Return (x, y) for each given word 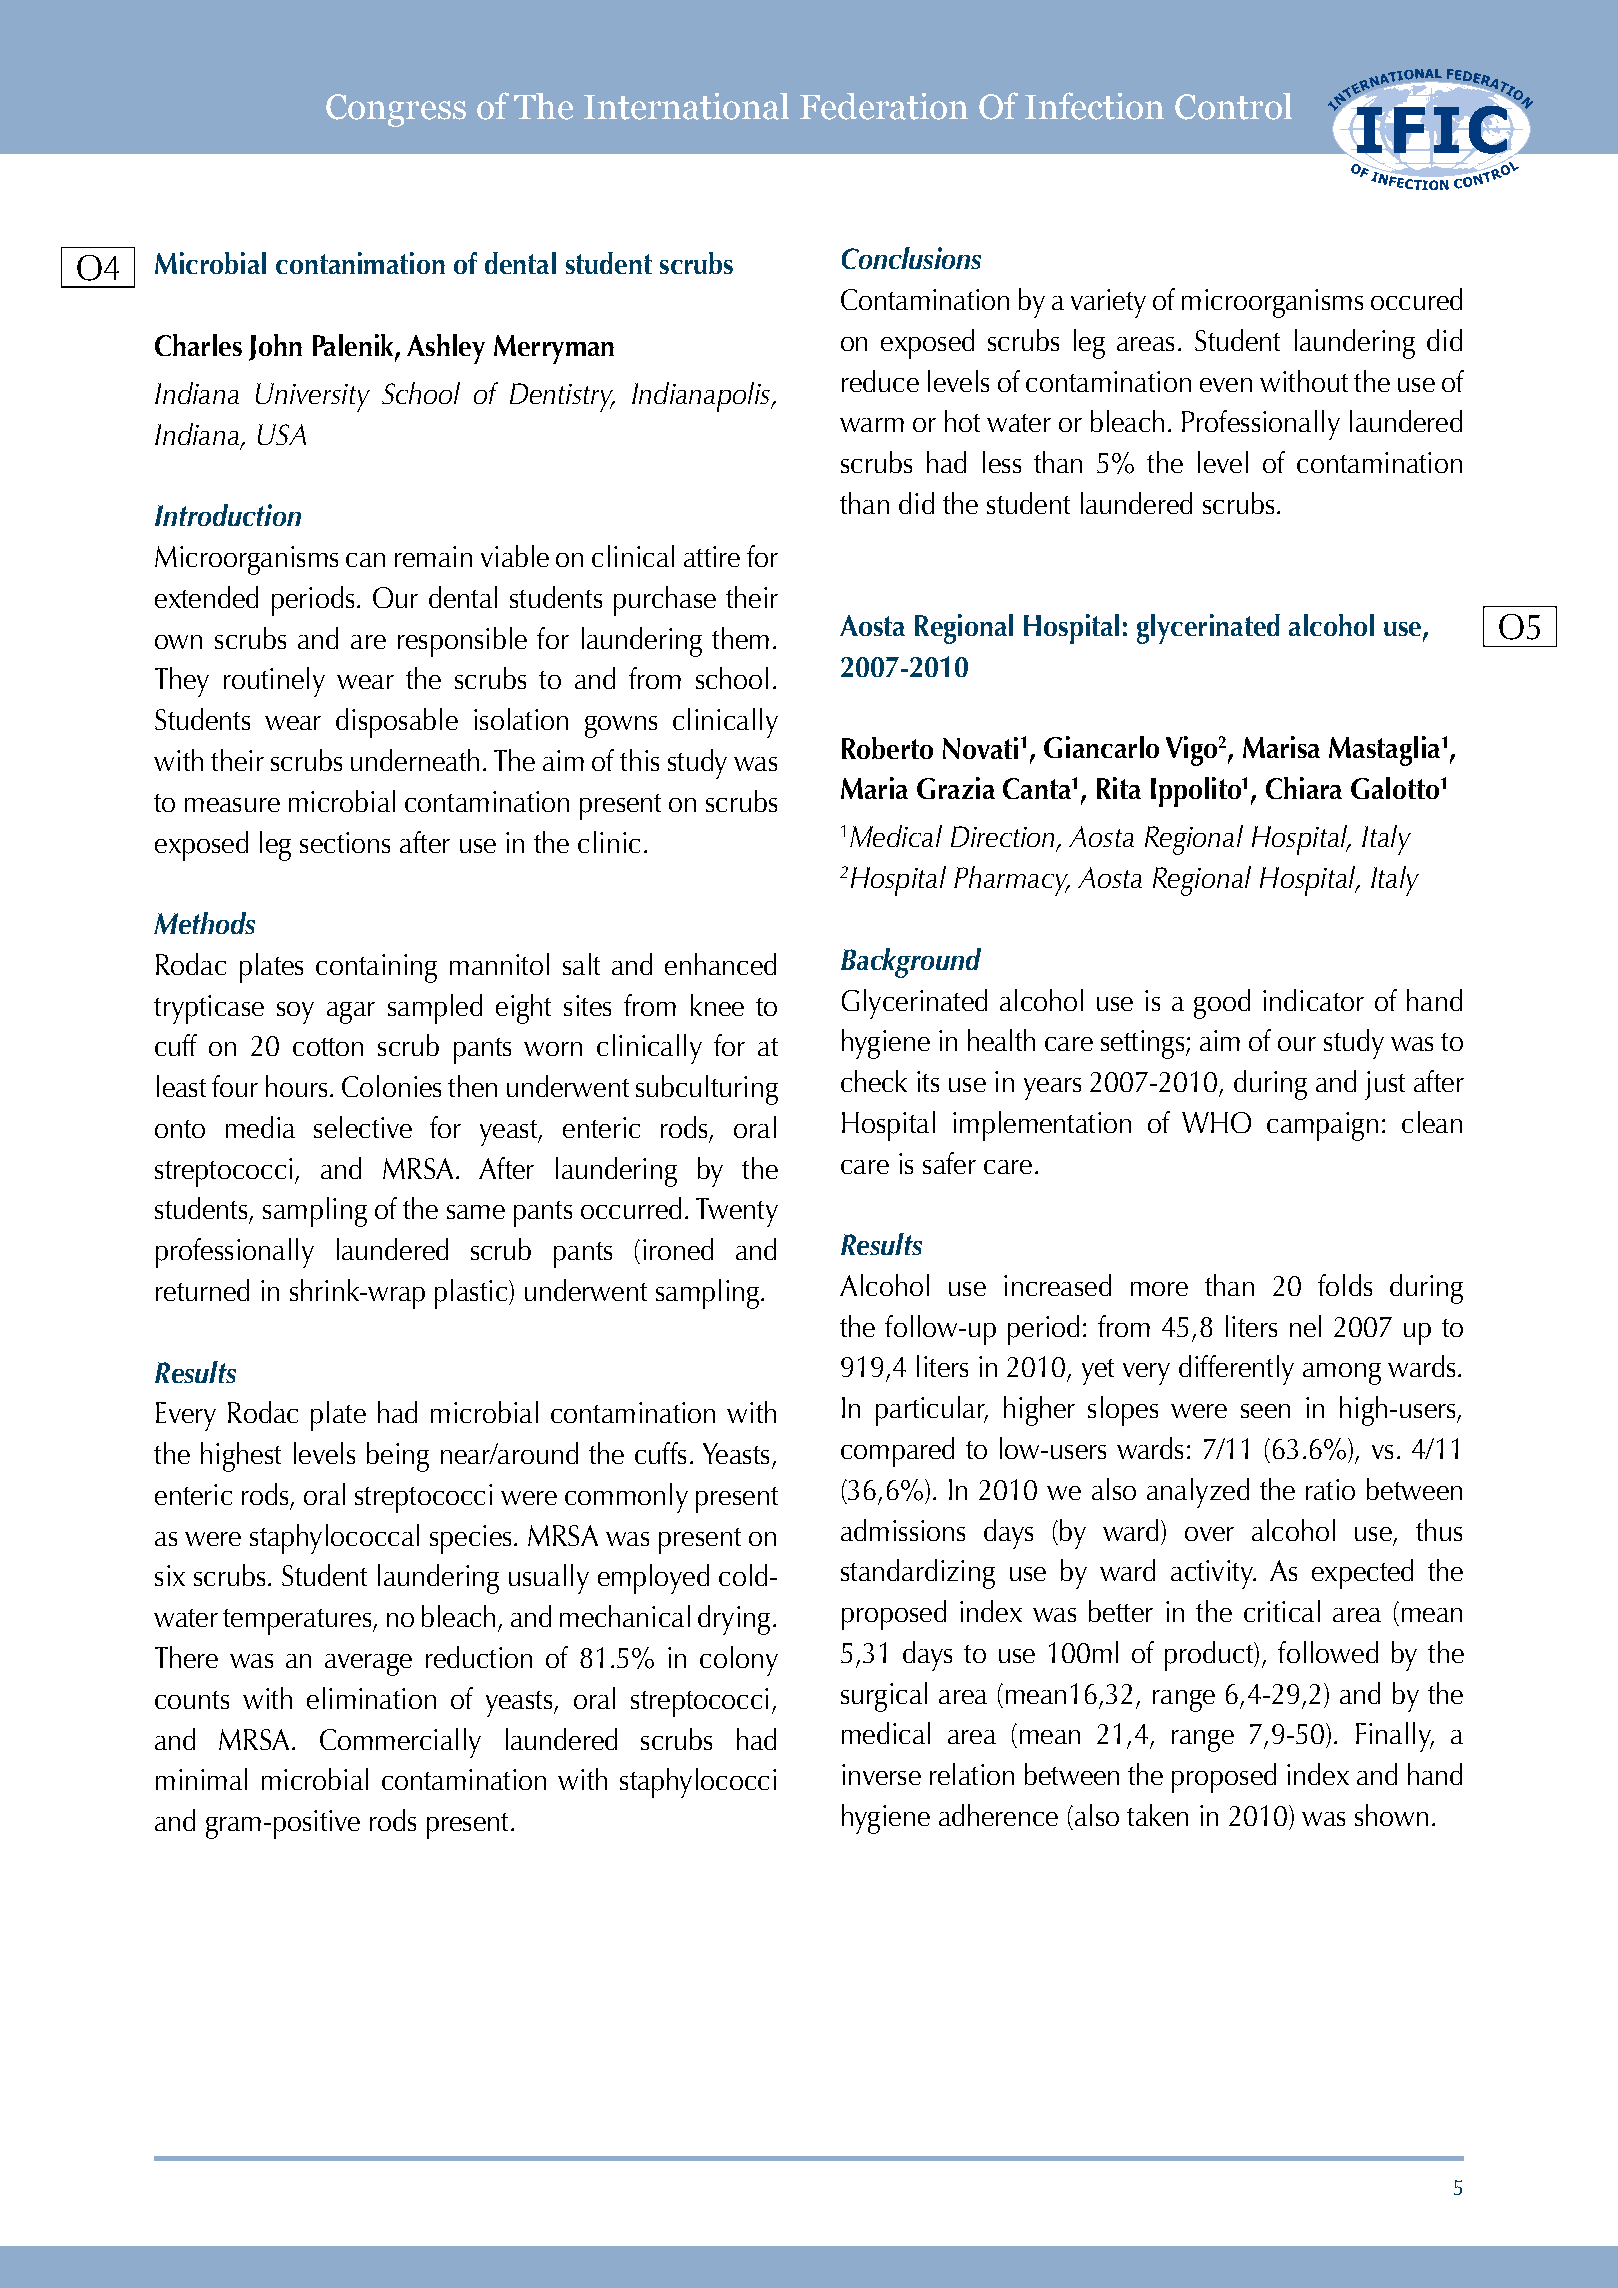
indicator (1313, 1000)
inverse (881, 1774)
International (686, 106)
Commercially (400, 1743)
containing (376, 968)
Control (1233, 106)
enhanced (720, 964)
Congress (396, 110)
